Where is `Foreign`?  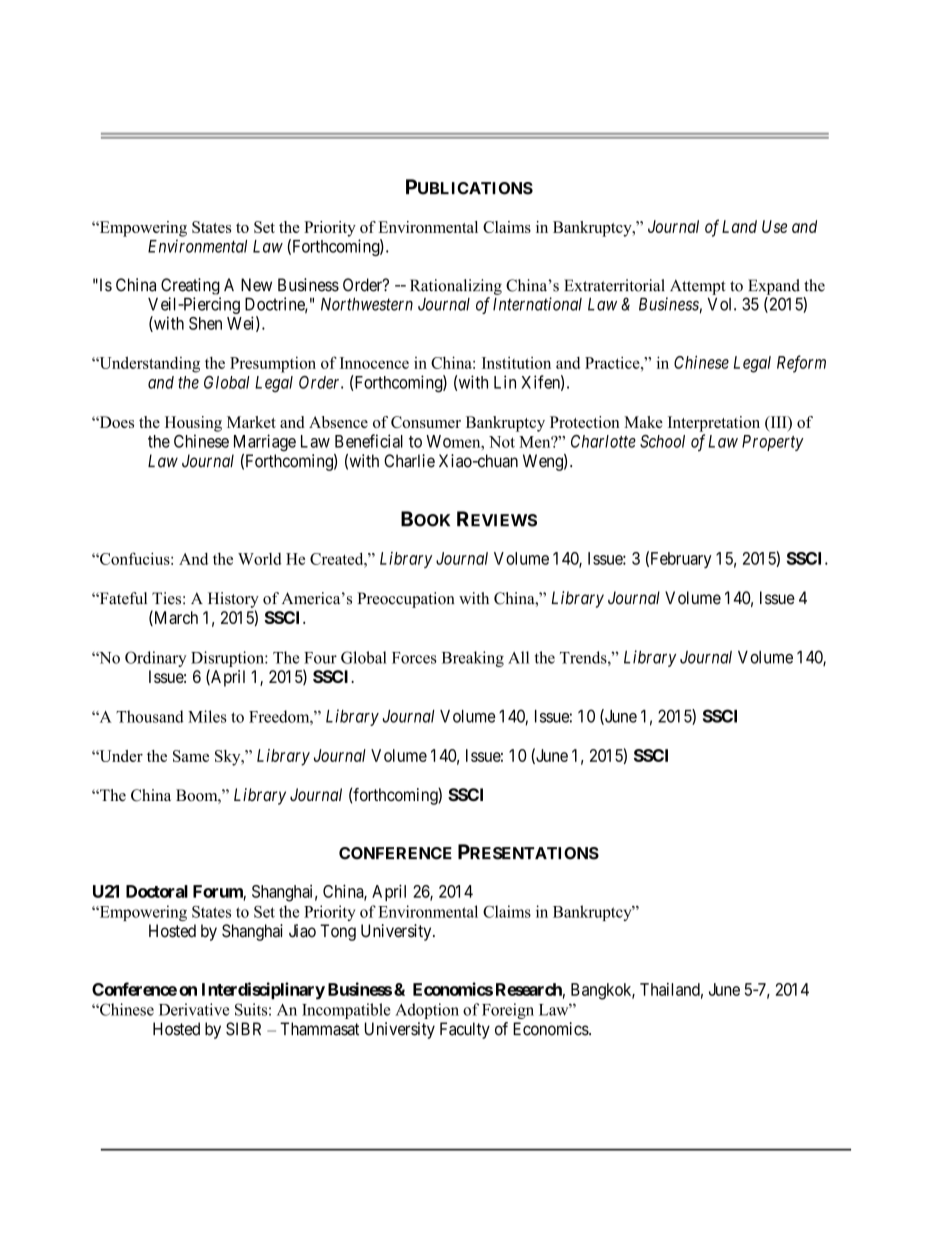 Foreign is located at coordinates (508, 1011).
